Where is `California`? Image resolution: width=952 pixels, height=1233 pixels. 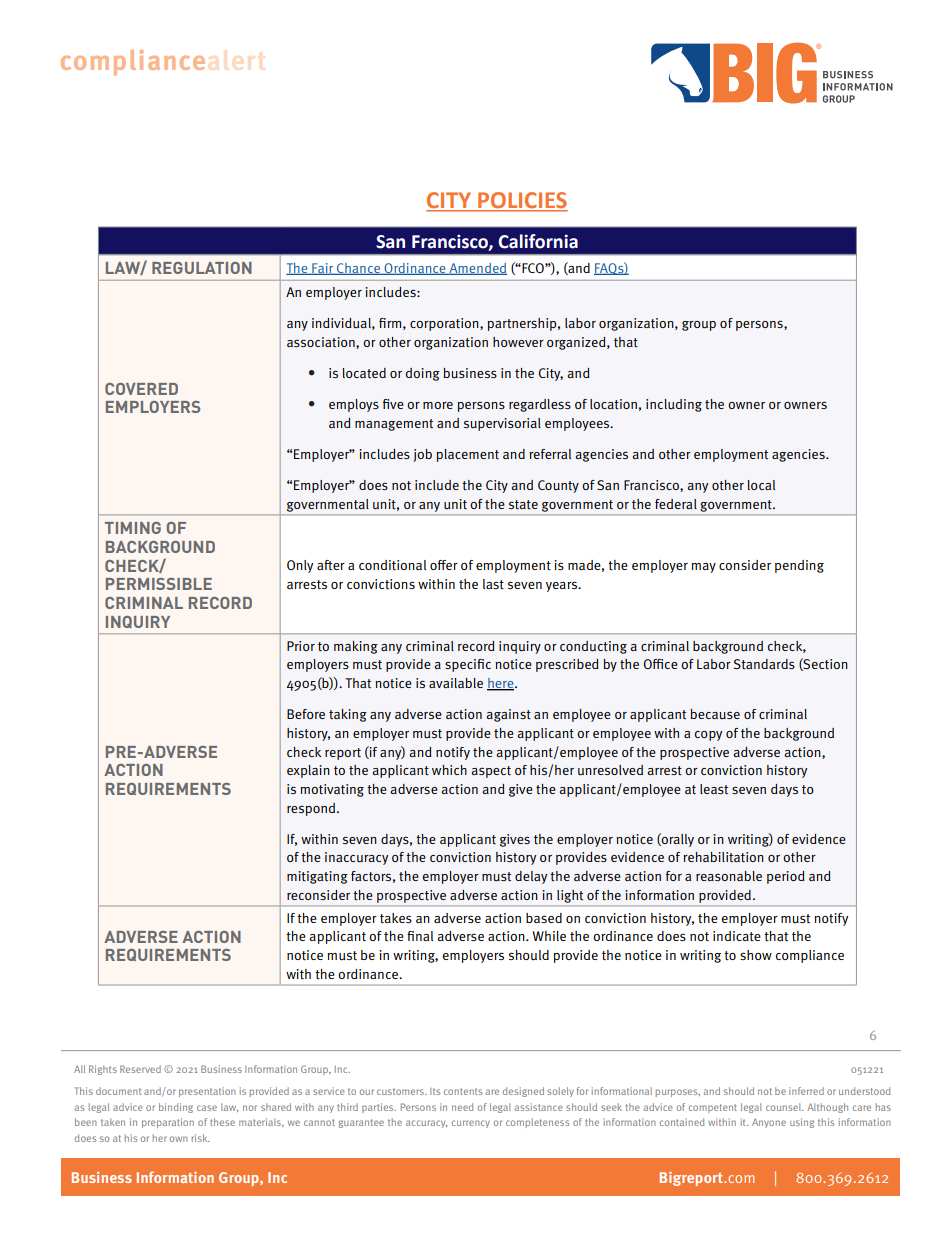
California is located at coordinates (538, 241).
